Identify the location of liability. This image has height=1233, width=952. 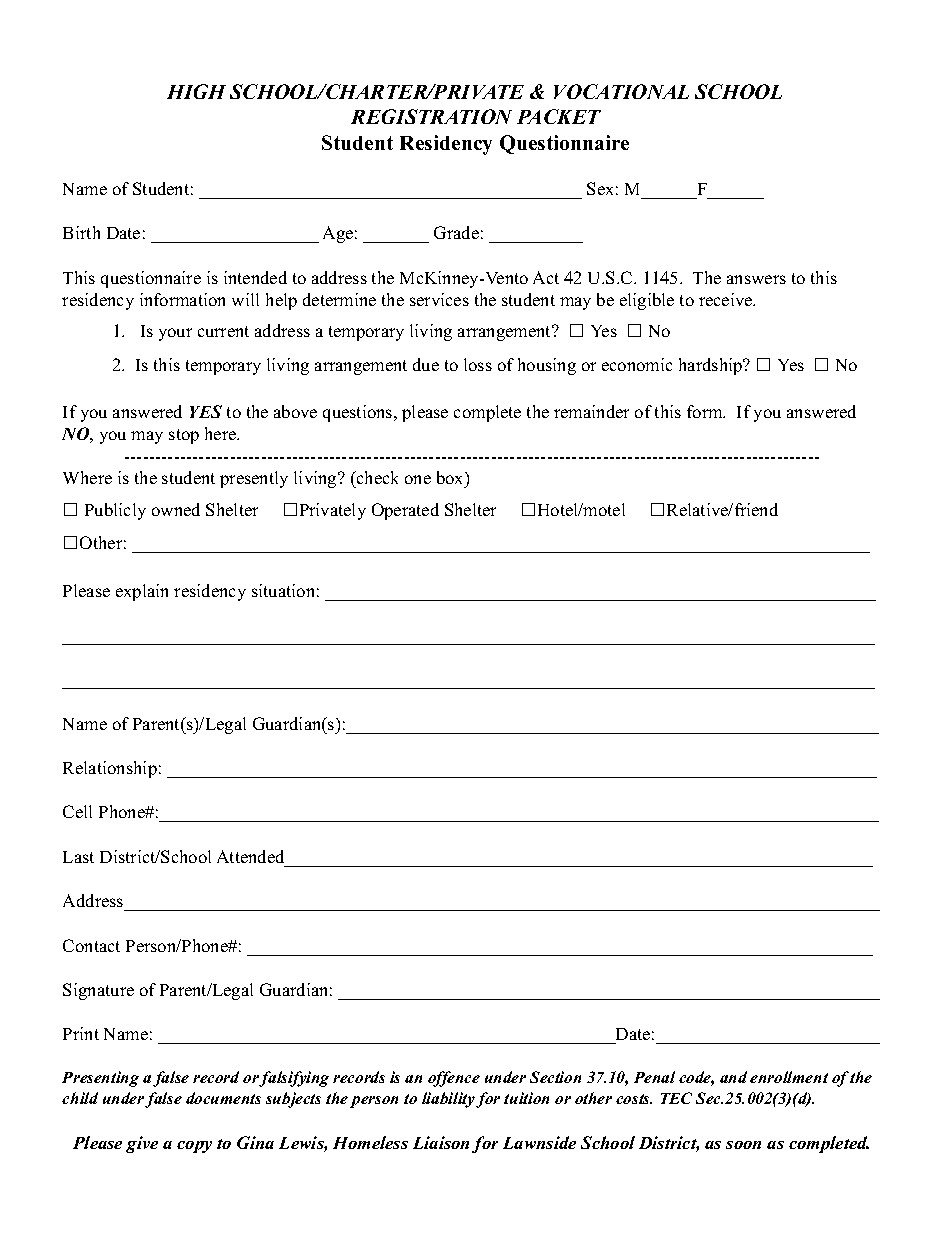
(449, 1100).
